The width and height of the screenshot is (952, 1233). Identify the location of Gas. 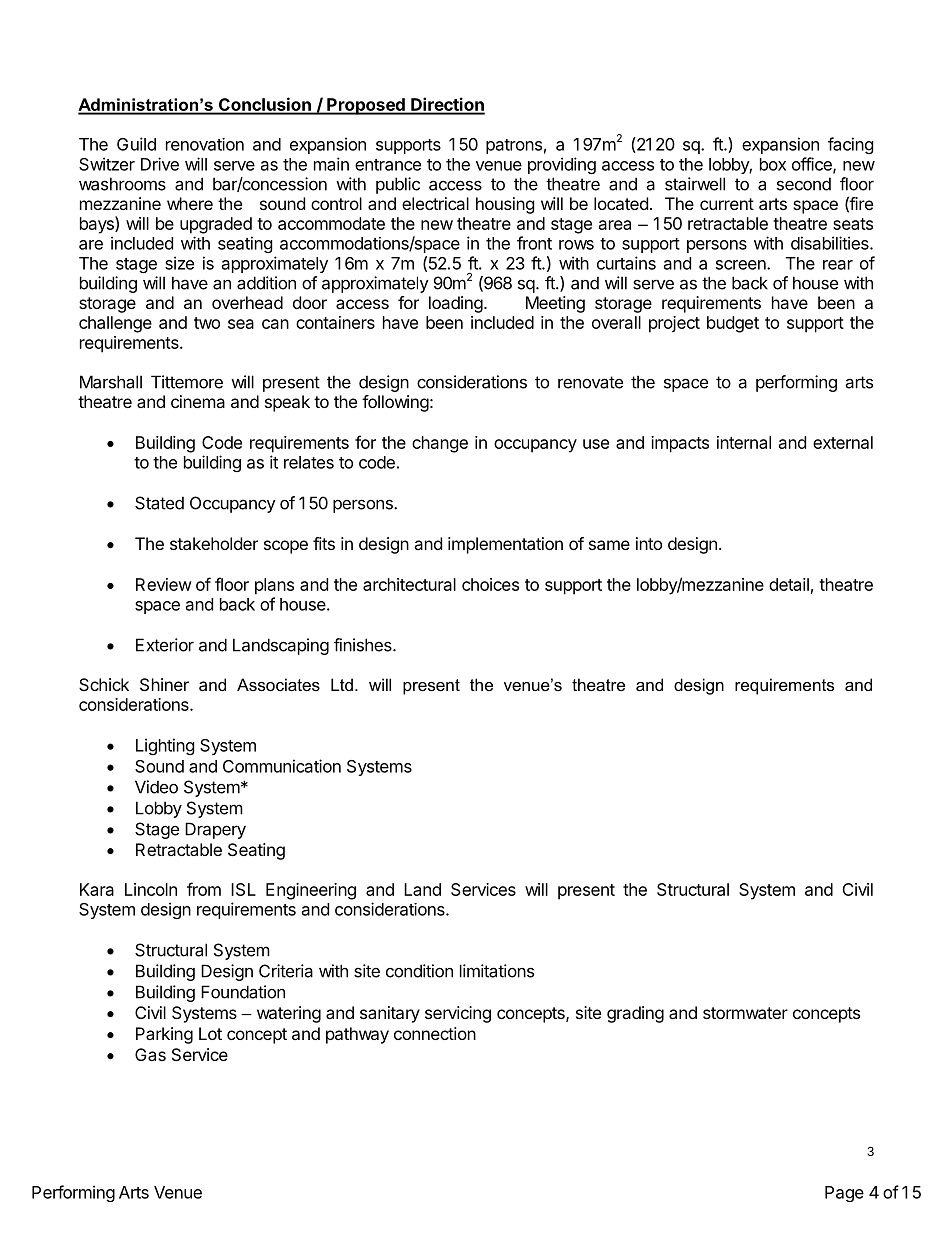
(150, 1054).
